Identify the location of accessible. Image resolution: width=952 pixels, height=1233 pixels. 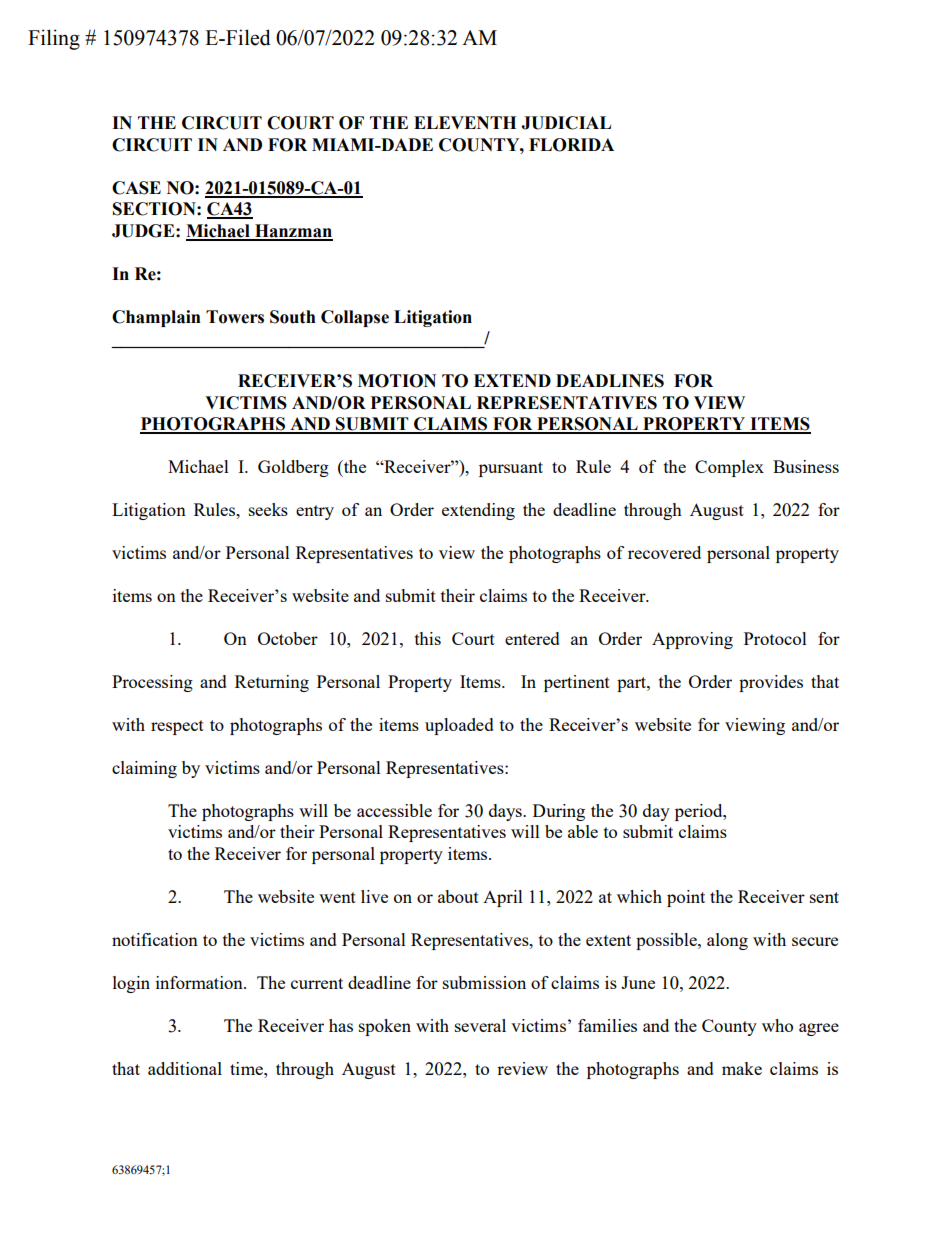
(394, 810).
